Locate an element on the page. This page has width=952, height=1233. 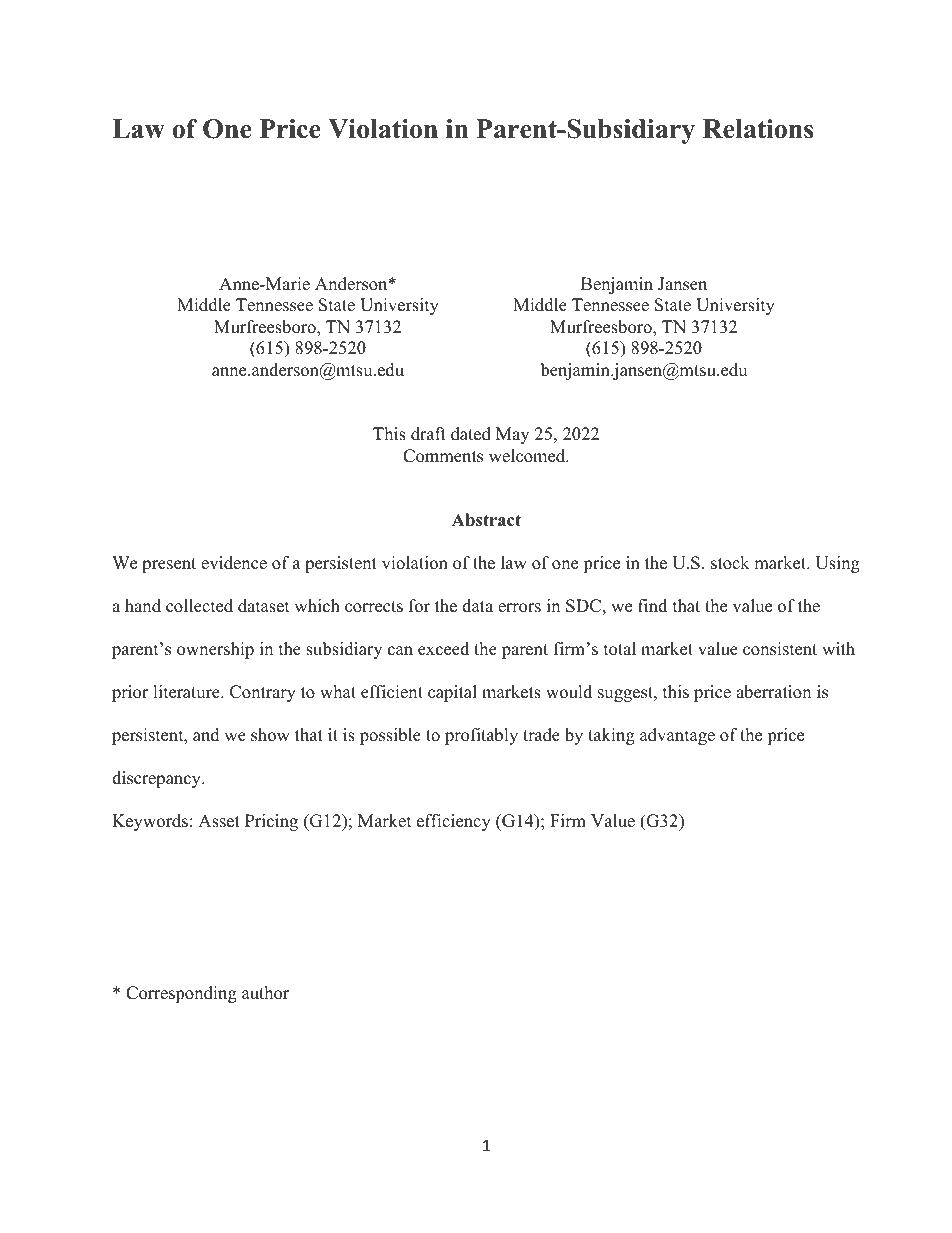
Corresponding is located at coordinates (181, 994).
